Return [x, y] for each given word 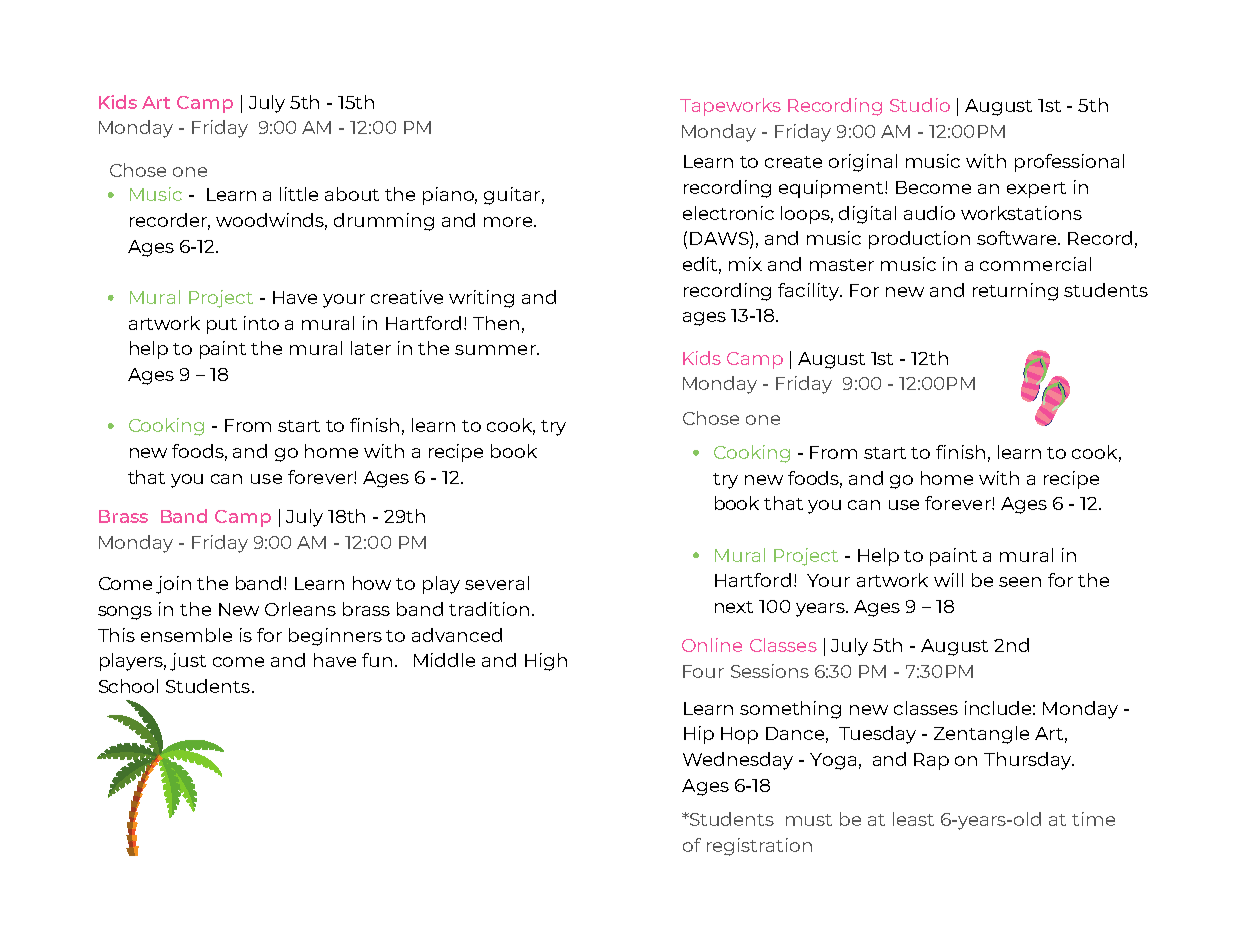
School [128, 686]
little [299, 194]
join [173, 585]
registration [759, 847]
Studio [920, 105]
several [497, 583]
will [948, 580]
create [793, 162]
